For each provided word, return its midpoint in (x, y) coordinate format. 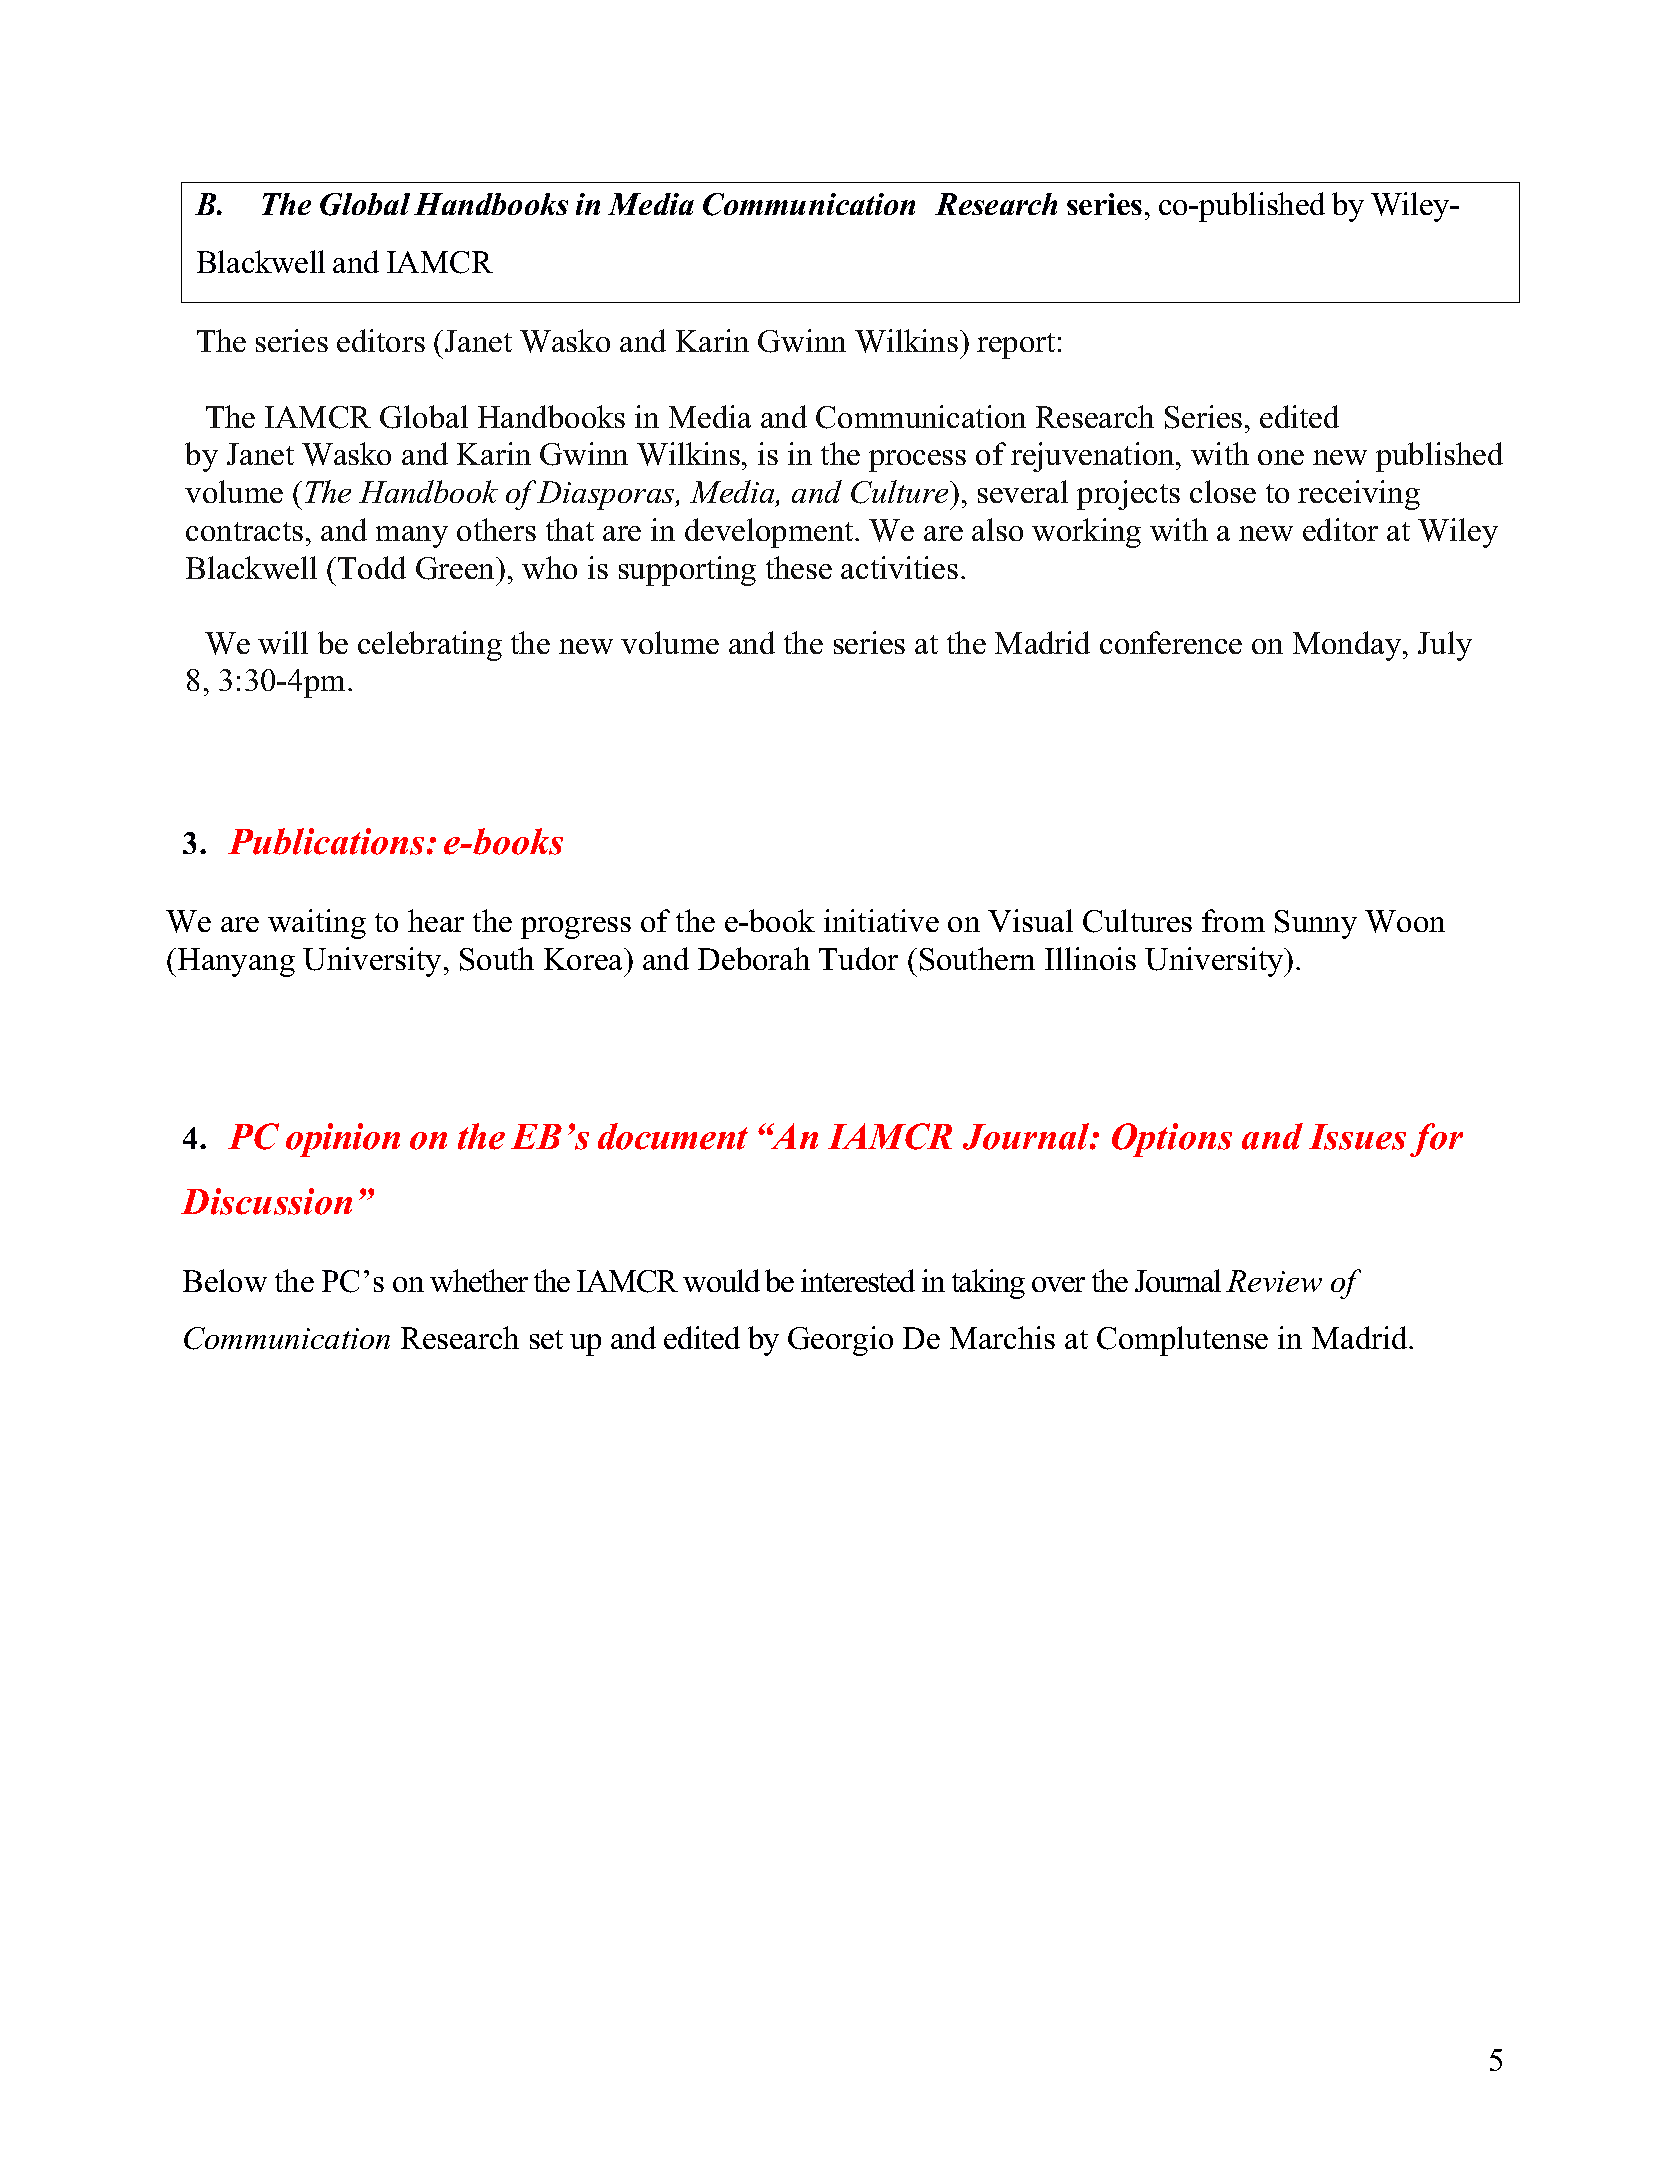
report (1016, 346)
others (496, 529)
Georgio (840, 1341)
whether (479, 1280)
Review (1274, 1281)
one (1281, 457)
